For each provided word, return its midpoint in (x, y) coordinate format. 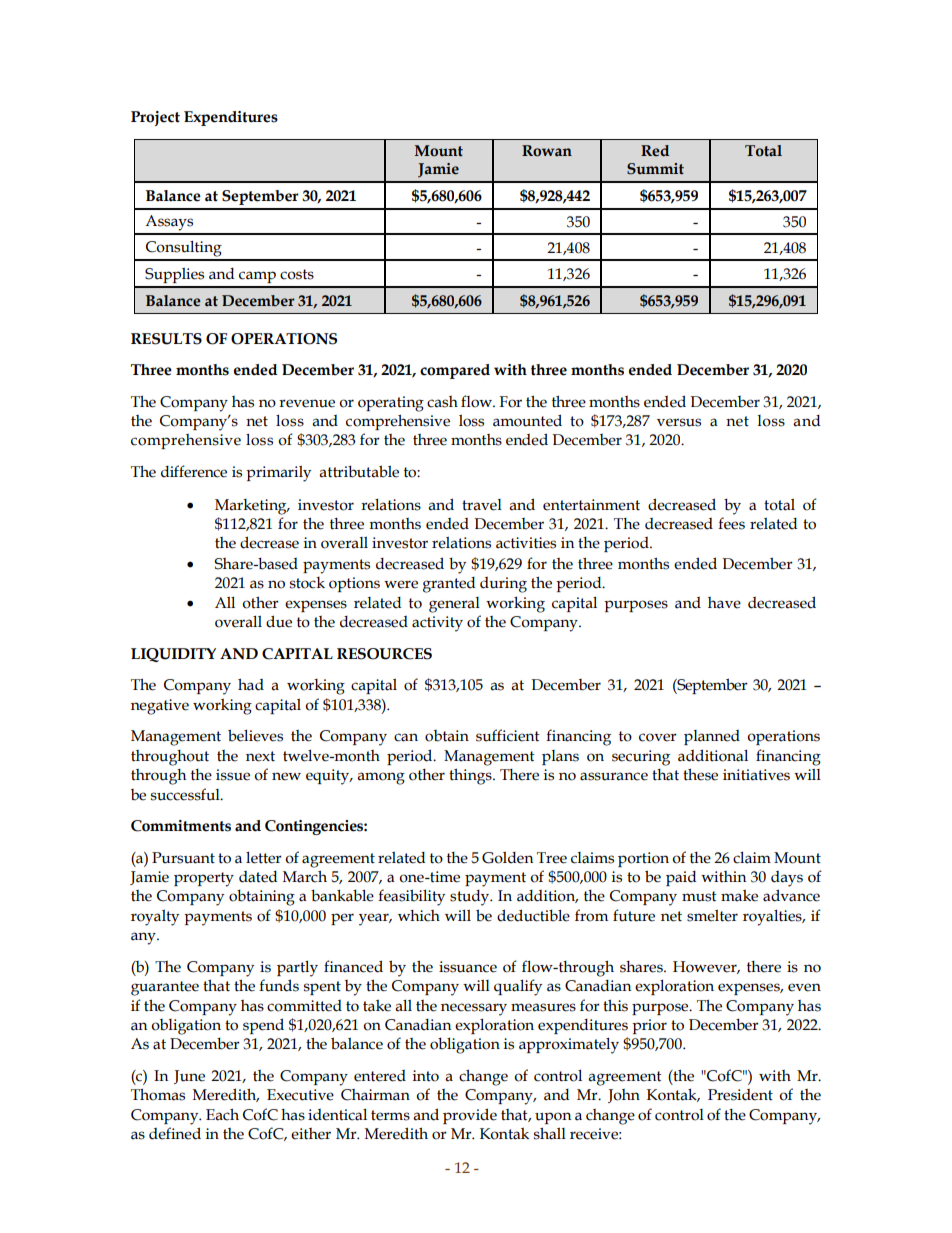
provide (470, 1116)
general (454, 605)
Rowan (547, 151)
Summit (655, 169)
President (740, 1095)
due (279, 621)
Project (155, 118)
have (724, 603)
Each (222, 1114)
